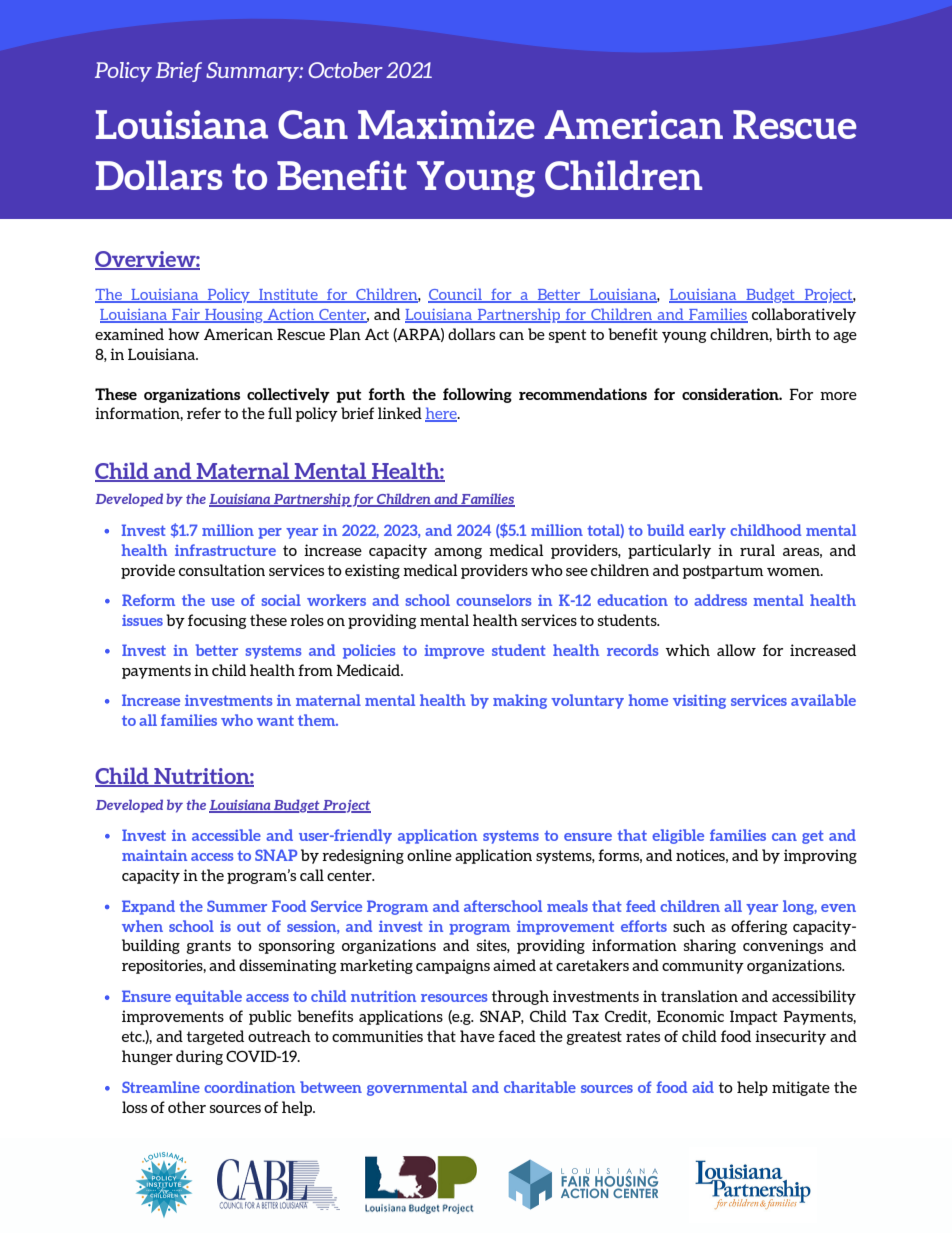  I want to click on Maximize, so click(446, 124).
